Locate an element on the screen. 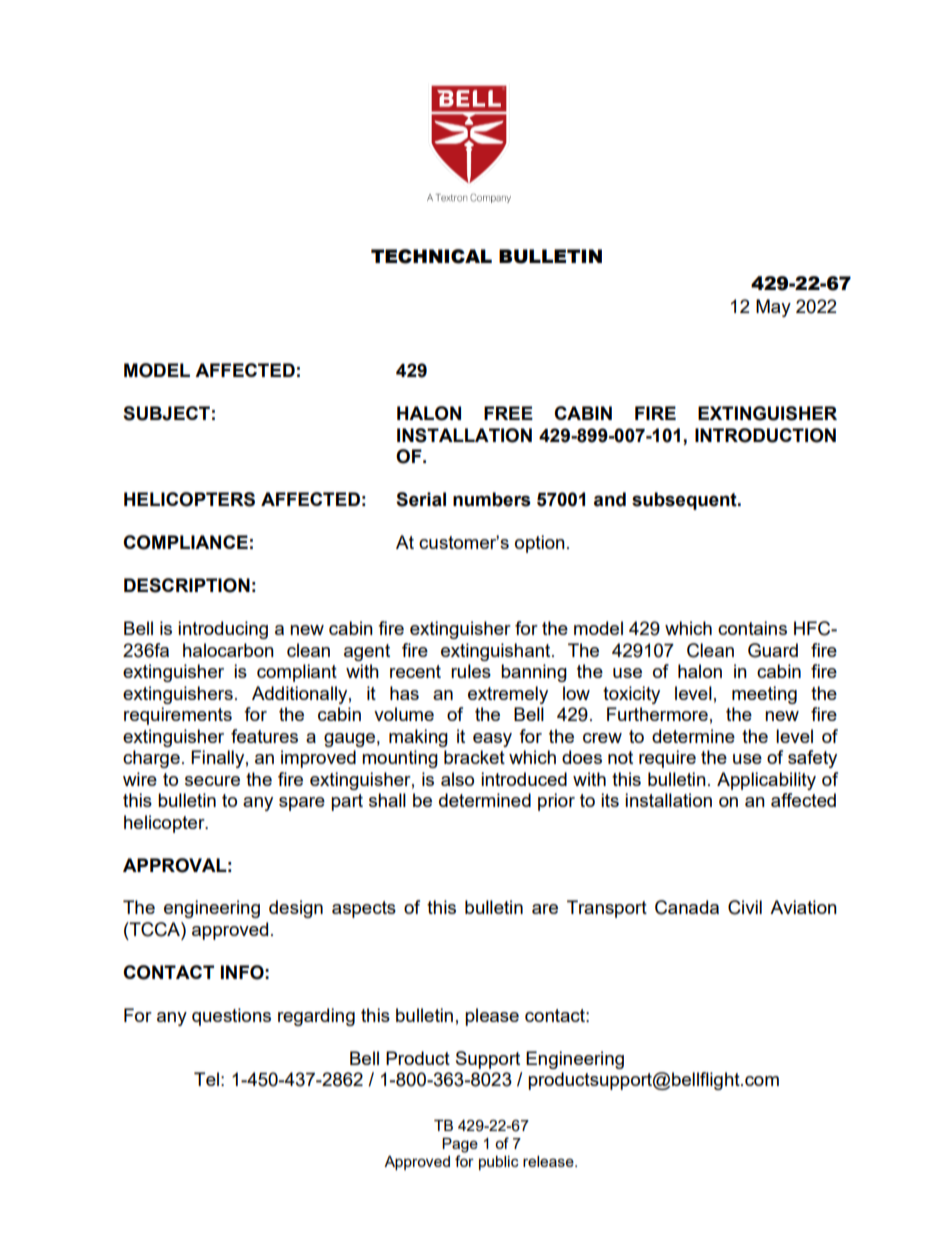 The width and height of the screenshot is (952, 1233). features is located at coordinates (264, 736).
